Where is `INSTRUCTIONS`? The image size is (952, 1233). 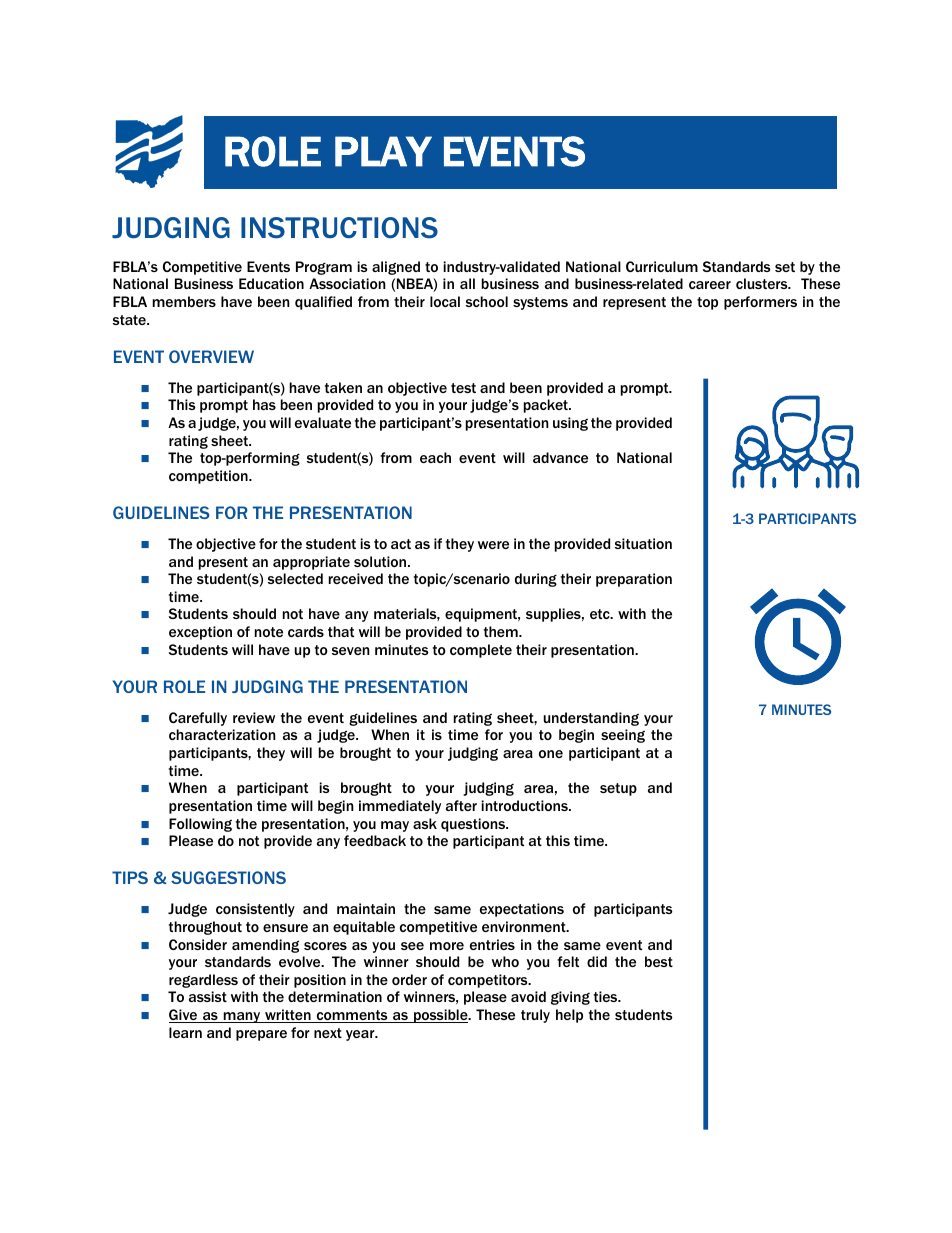 INSTRUCTIONS is located at coordinates (339, 228).
